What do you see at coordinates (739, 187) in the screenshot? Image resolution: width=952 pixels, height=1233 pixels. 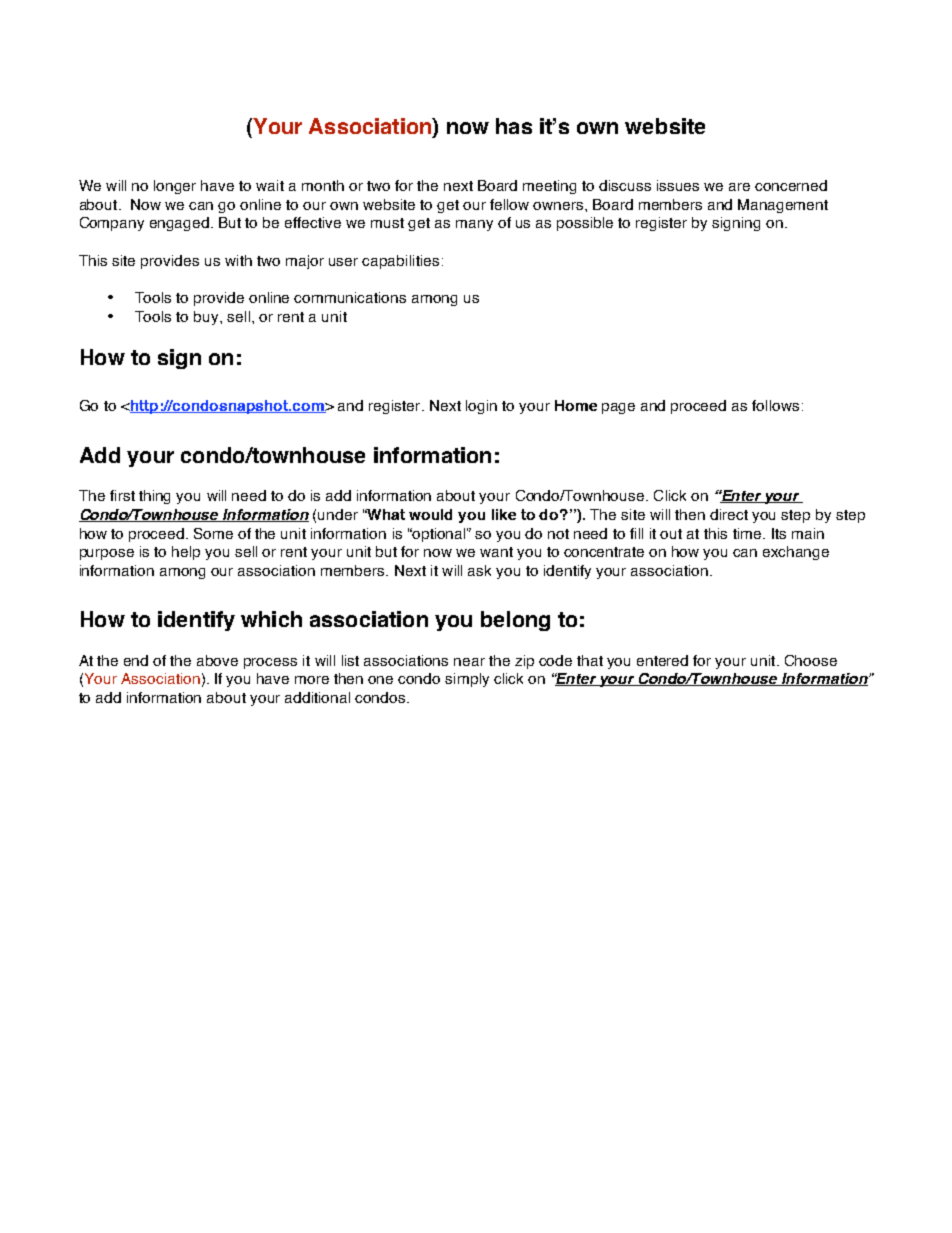 I see `are` at bounding box center [739, 187].
